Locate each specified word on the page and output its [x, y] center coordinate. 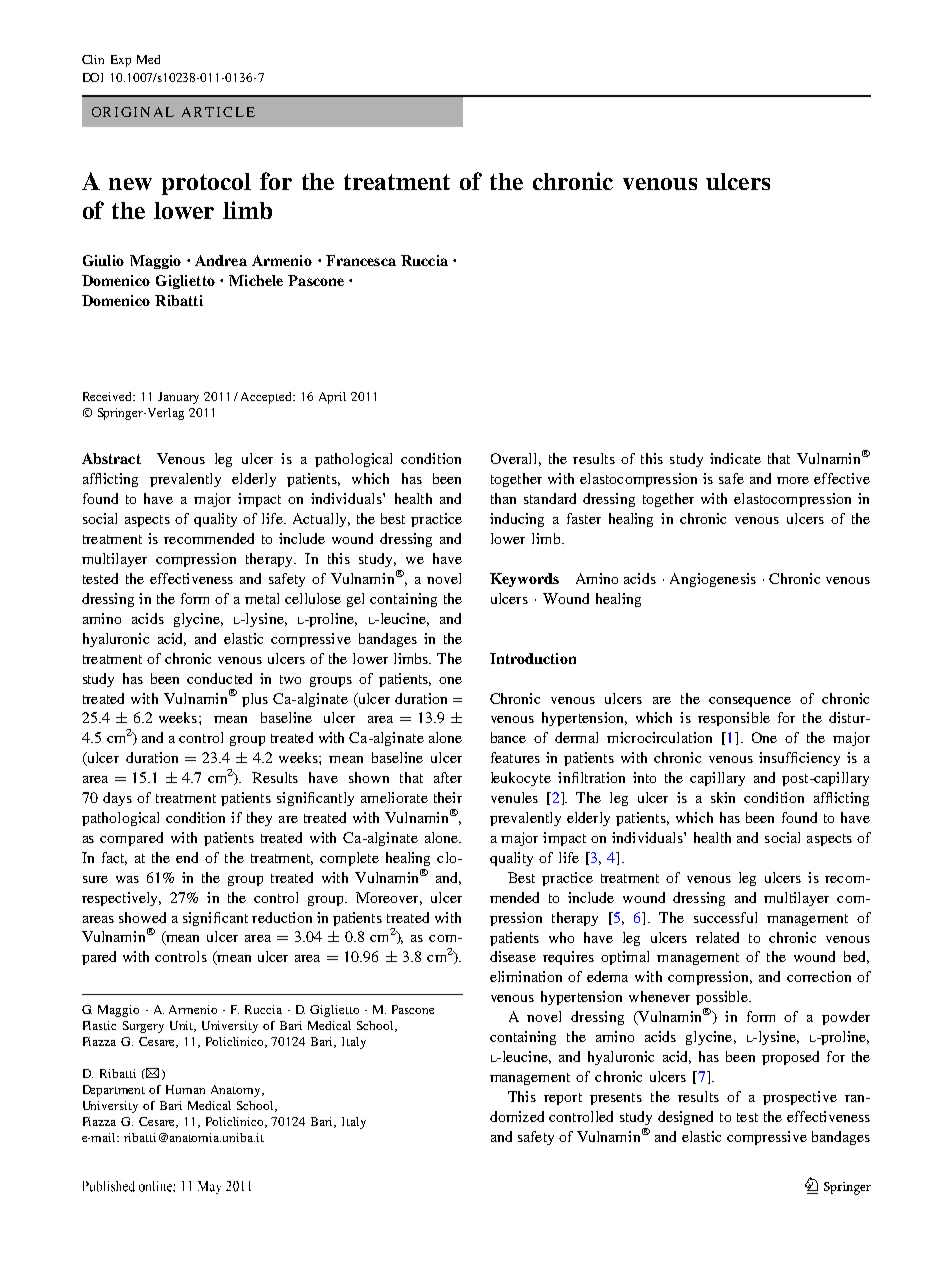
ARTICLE [218, 112]
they [259, 819]
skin [723, 797]
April [332, 398]
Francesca [361, 260]
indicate [735, 458]
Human [185, 1089]
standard [550, 498]
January [178, 398]
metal [262, 598]
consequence [750, 702]
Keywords [524, 580]
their [448, 797]
